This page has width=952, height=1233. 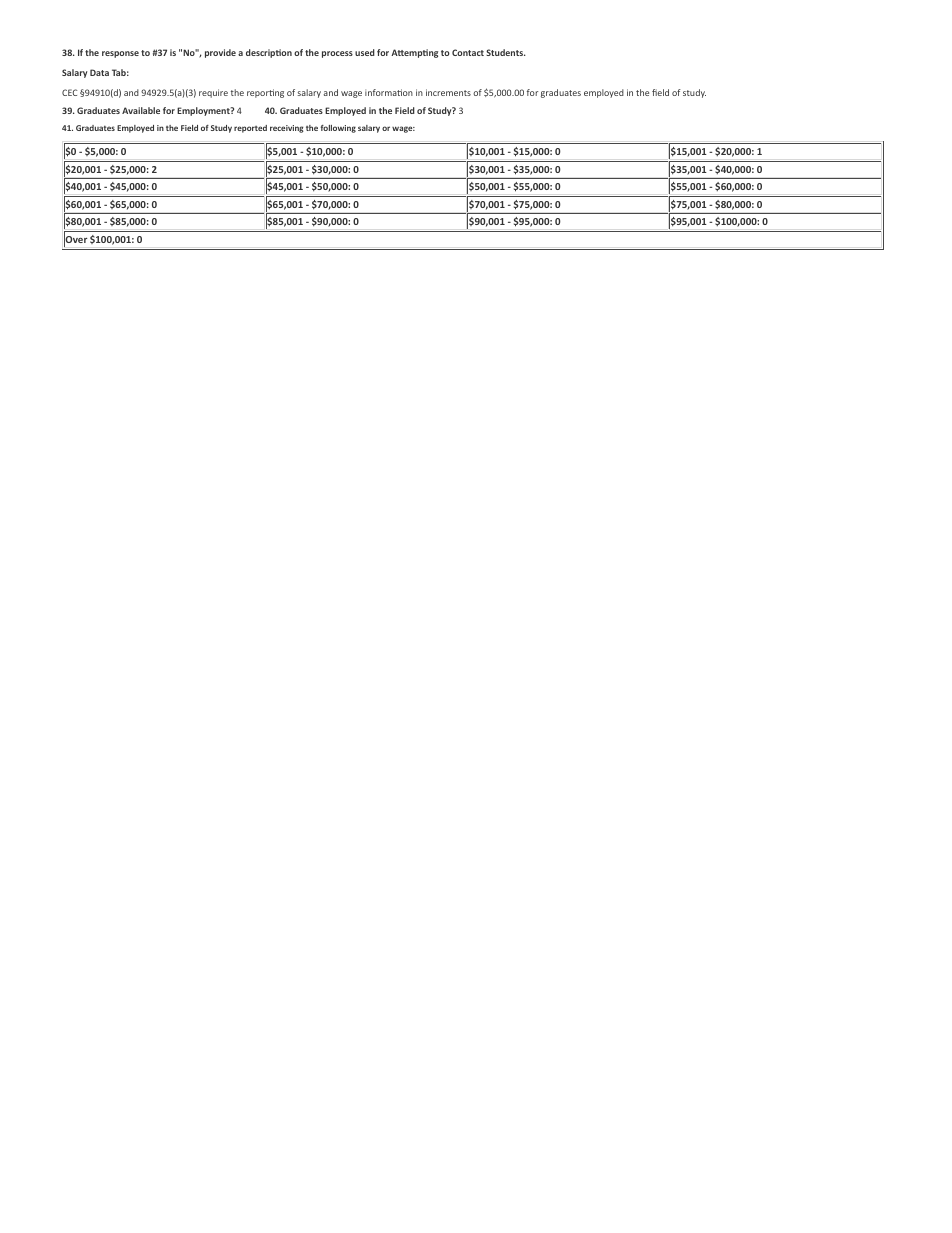 I want to click on information, so click(x=389, y=92).
